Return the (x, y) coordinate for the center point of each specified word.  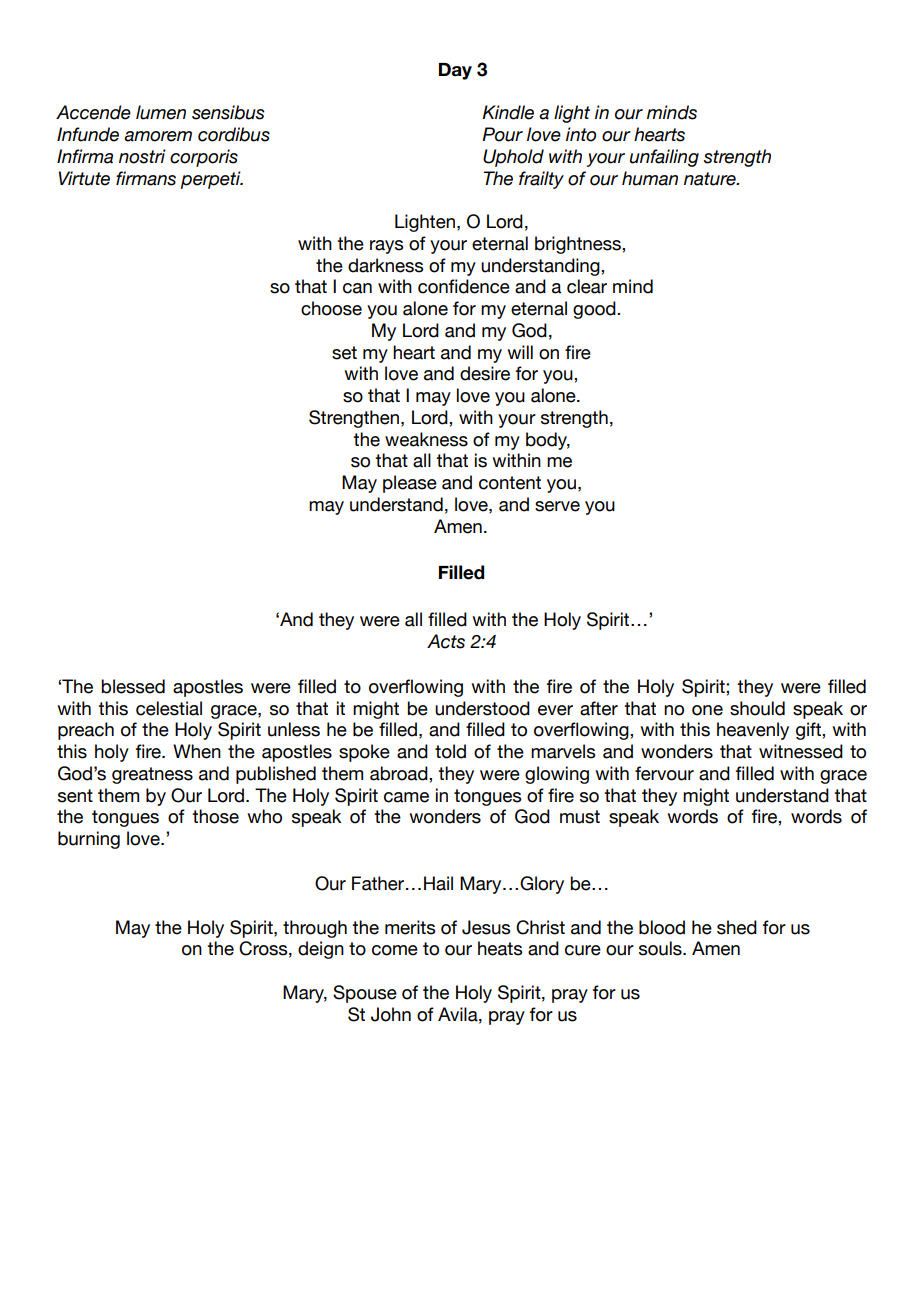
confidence (464, 286)
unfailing (664, 158)
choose (331, 308)
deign (321, 950)
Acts (446, 641)
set (344, 353)
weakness (426, 439)
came (406, 797)
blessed (133, 686)
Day (455, 71)
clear (587, 286)
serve (557, 506)
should (757, 708)
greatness (152, 775)
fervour (664, 773)
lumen (161, 112)
